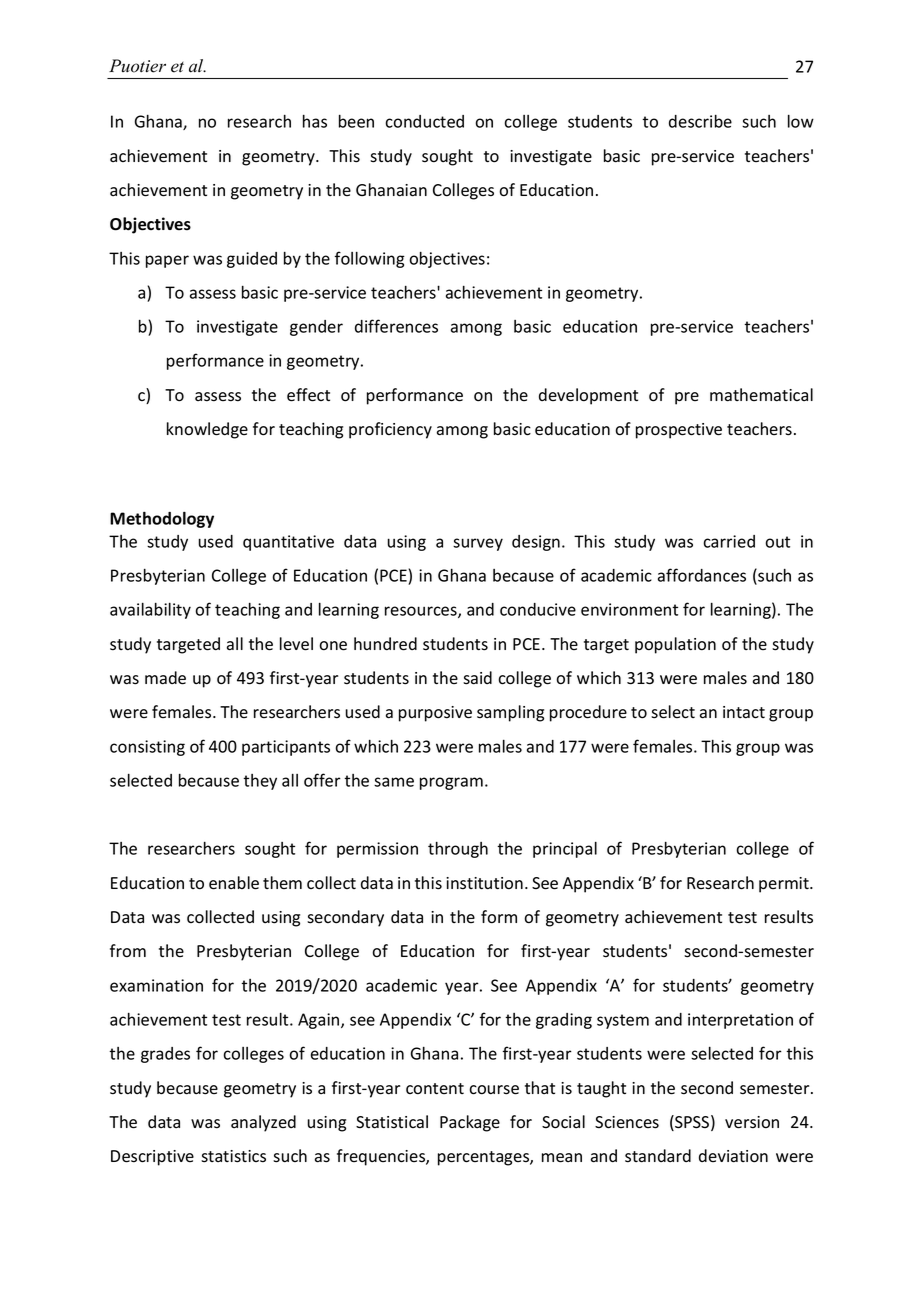  Describe the element at coordinates (315, 121) in the screenshot. I see `has` at that location.
